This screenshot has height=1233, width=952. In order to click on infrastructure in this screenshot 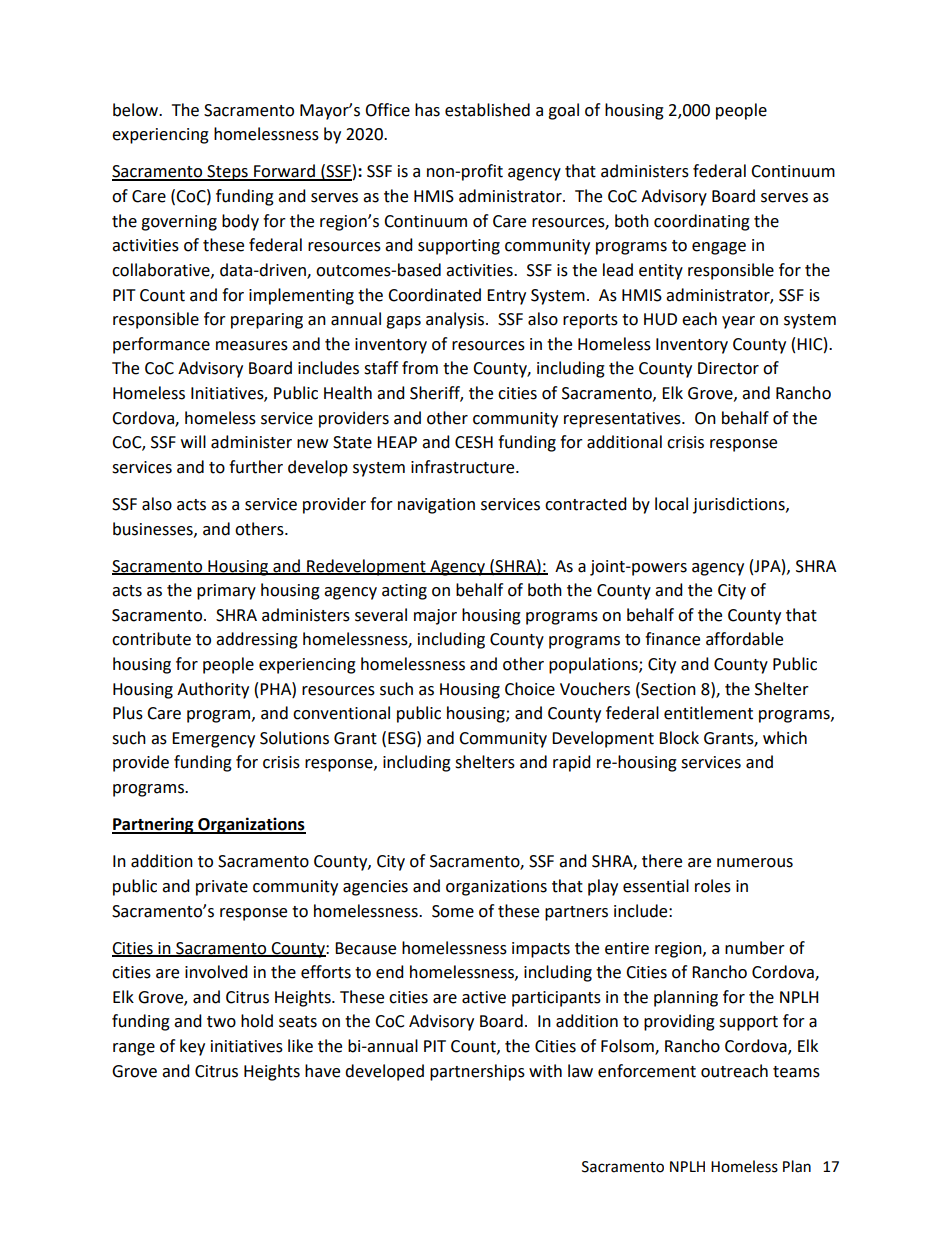, I will do `click(464, 467)`.
